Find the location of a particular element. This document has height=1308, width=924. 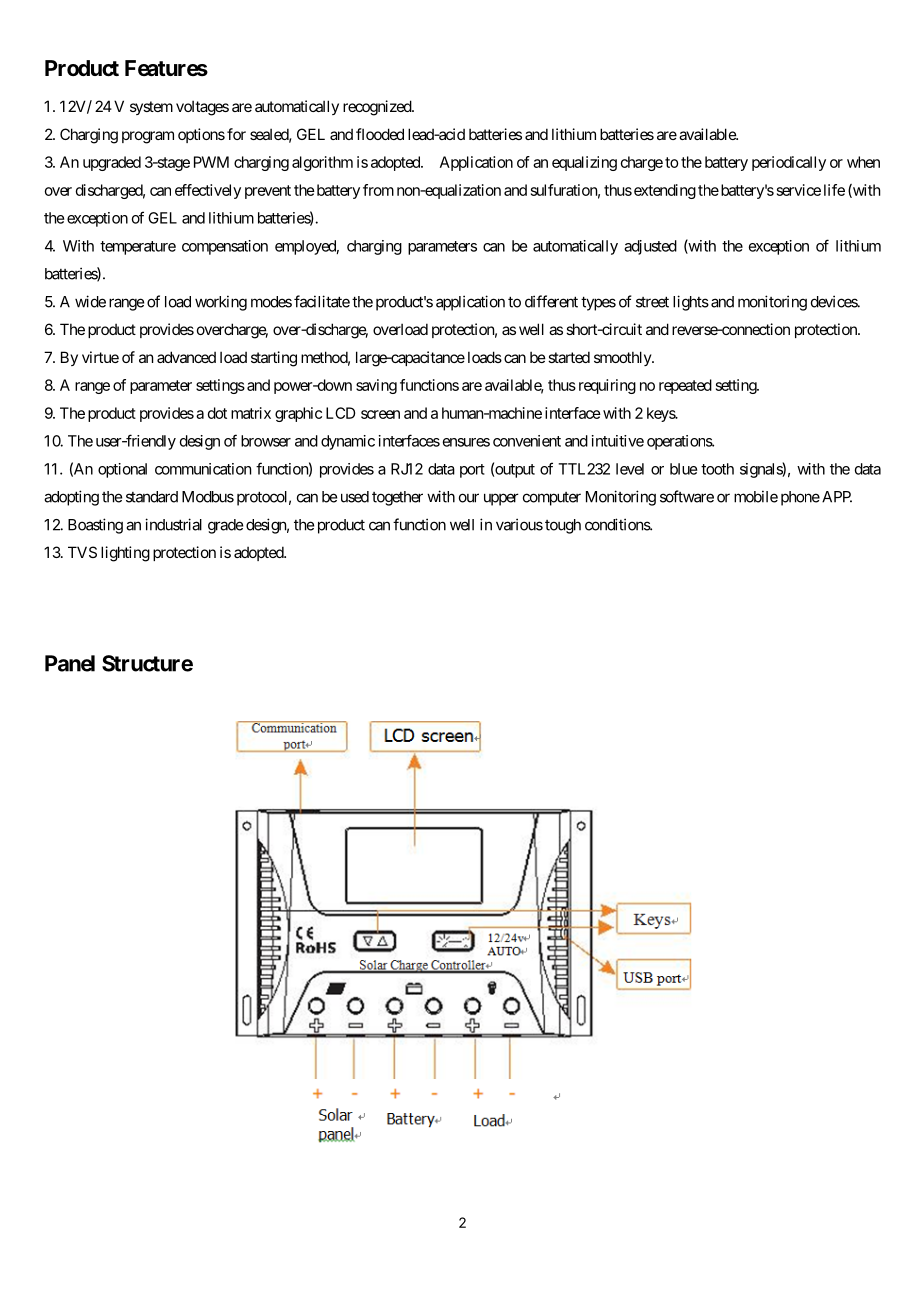

Panel is located at coordinates (70, 663).
